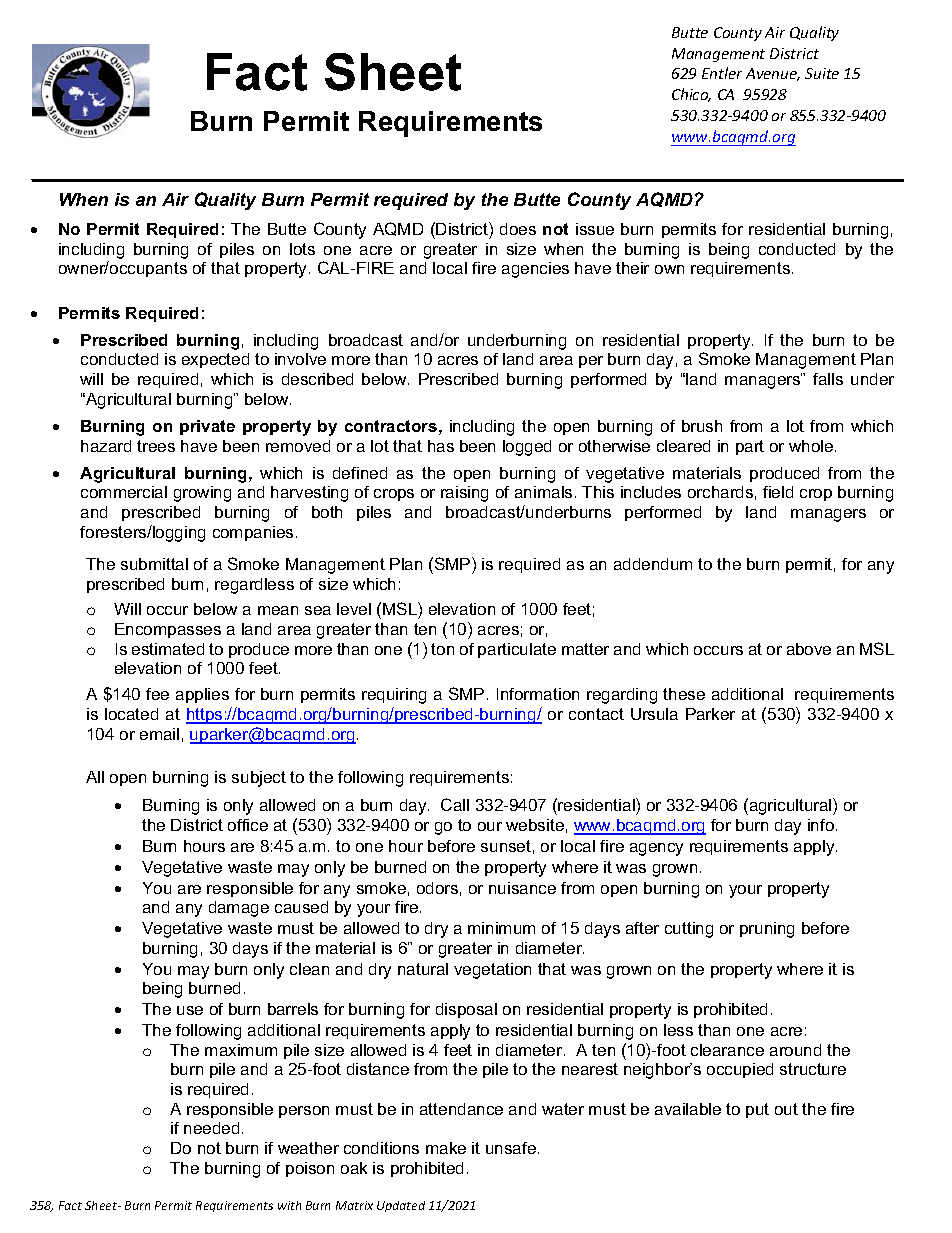 The width and height of the page is (952, 1233). What do you see at coordinates (248, 825) in the page?
I see `office` at bounding box center [248, 825].
